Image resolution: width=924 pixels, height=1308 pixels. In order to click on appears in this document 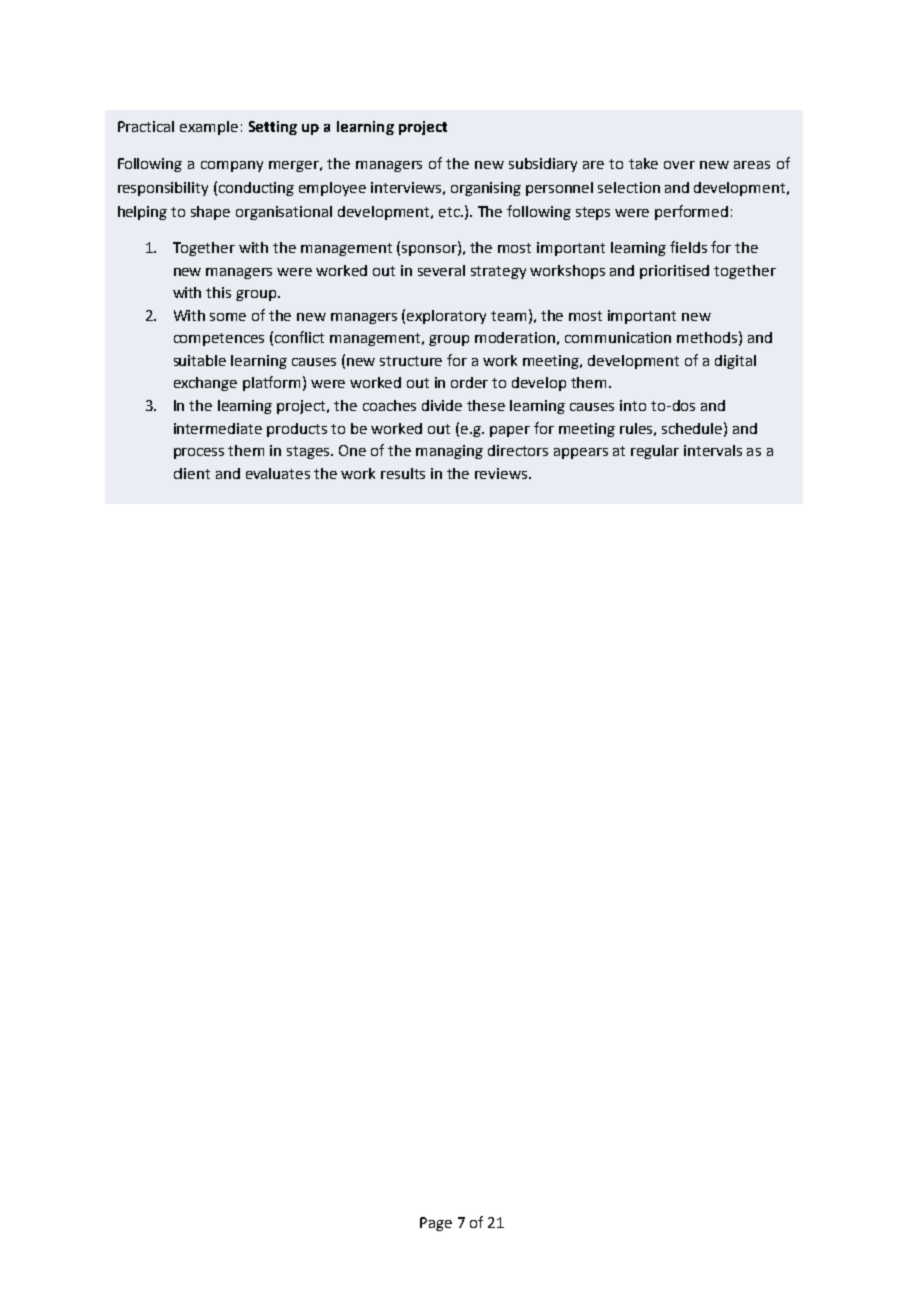, I will do `click(581, 453)`.
